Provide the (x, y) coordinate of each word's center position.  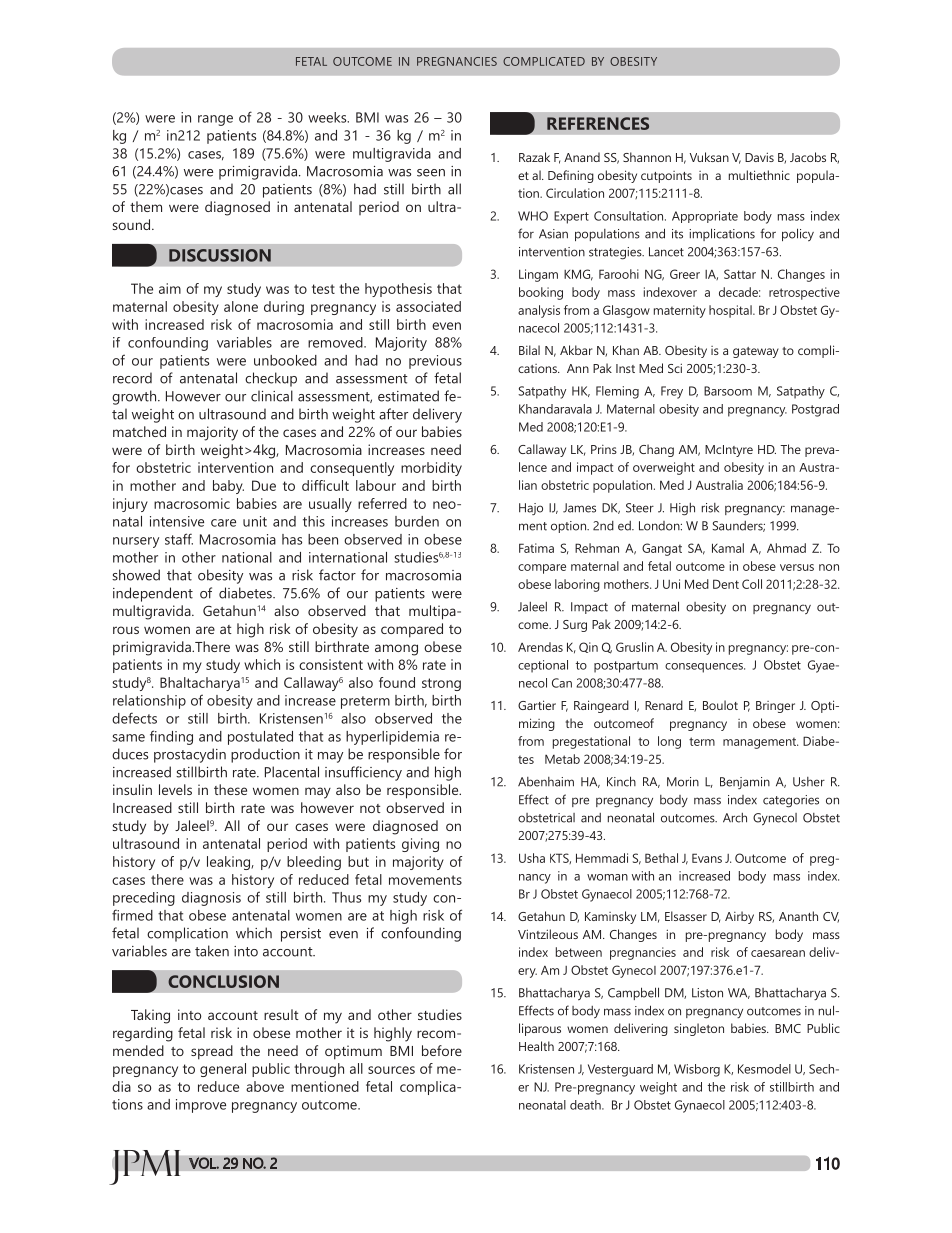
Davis (759, 157)
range (215, 120)
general (223, 1070)
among (396, 650)
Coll (752, 584)
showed (136, 575)
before (442, 1050)
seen (431, 173)
